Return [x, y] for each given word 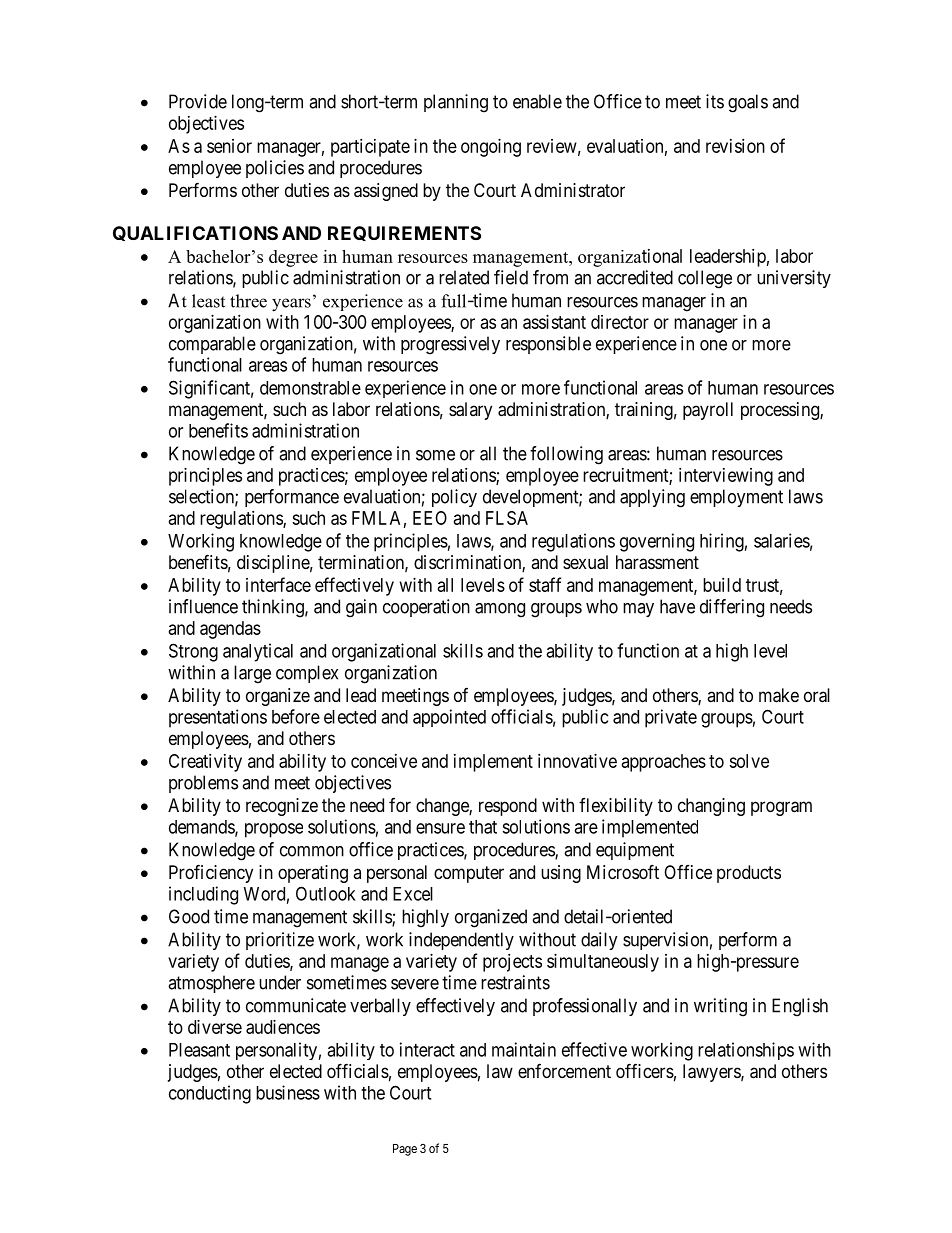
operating [313, 874]
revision [735, 146]
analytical [258, 652]
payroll [708, 411]
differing [732, 608]
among [500, 610]
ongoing [491, 148]
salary [470, 411]
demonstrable [310, 388]
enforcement [564, 1071]
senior [229, 146]
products [749, 874]
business [288, 1092]
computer [469, 874]
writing [720, 1007]
